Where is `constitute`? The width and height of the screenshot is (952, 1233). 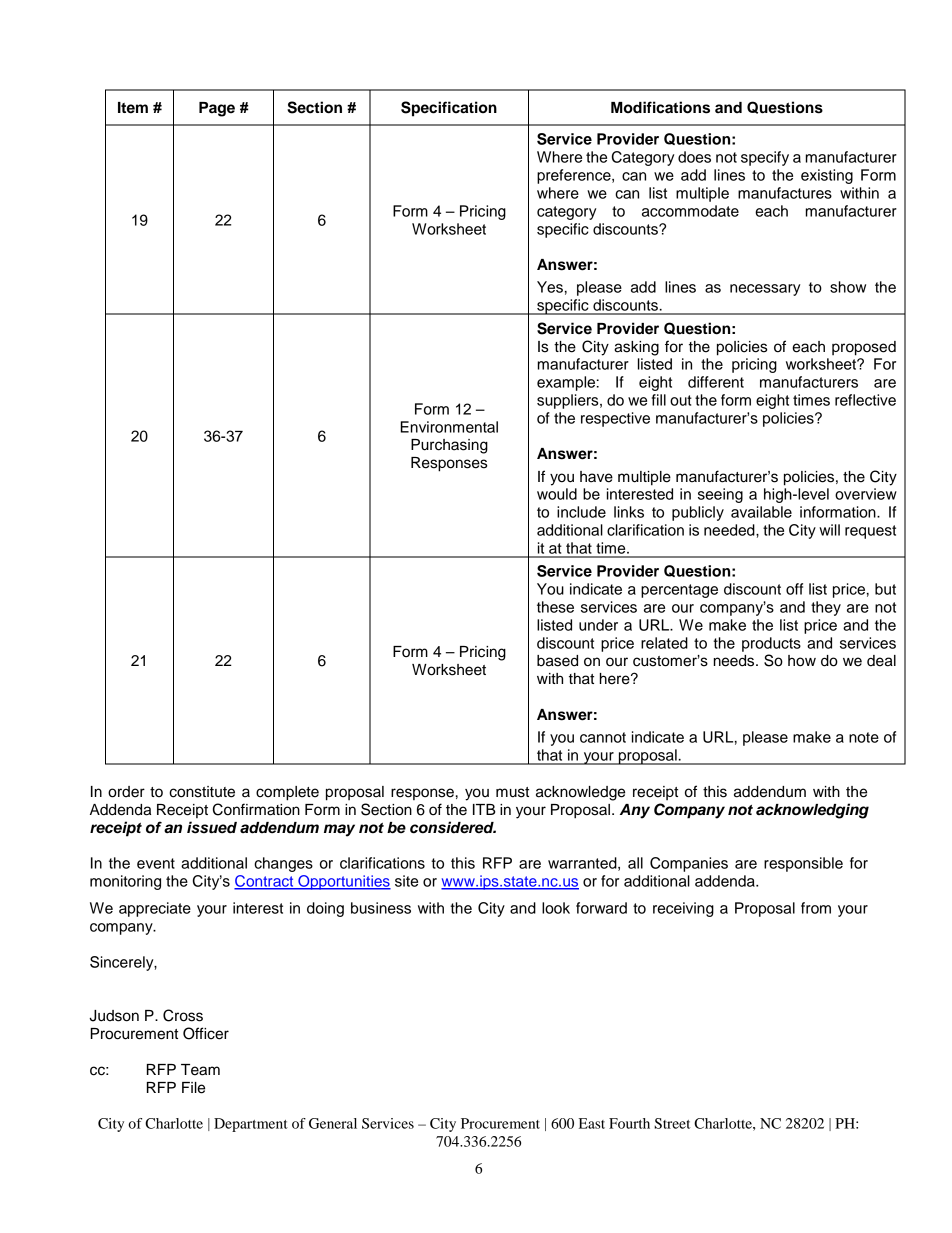 constitute is located at coordinates (202, 792).
